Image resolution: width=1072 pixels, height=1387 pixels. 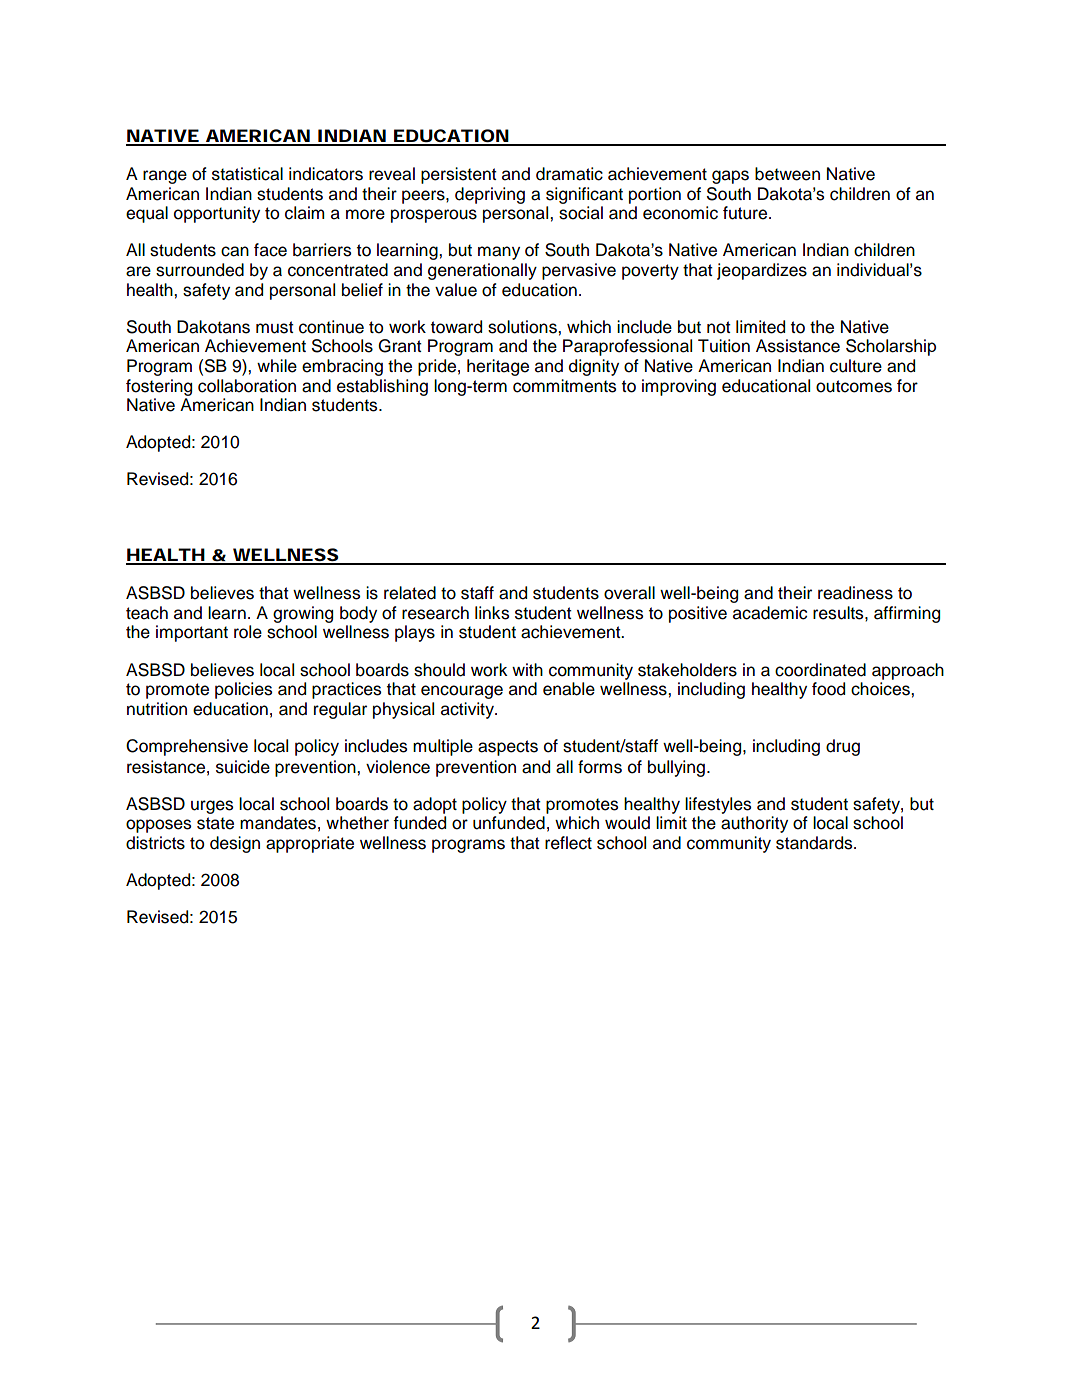 What do you see at coordinates (568, 843) in the screenshot?
I see `reflect` at bounding box center [568, 843].
